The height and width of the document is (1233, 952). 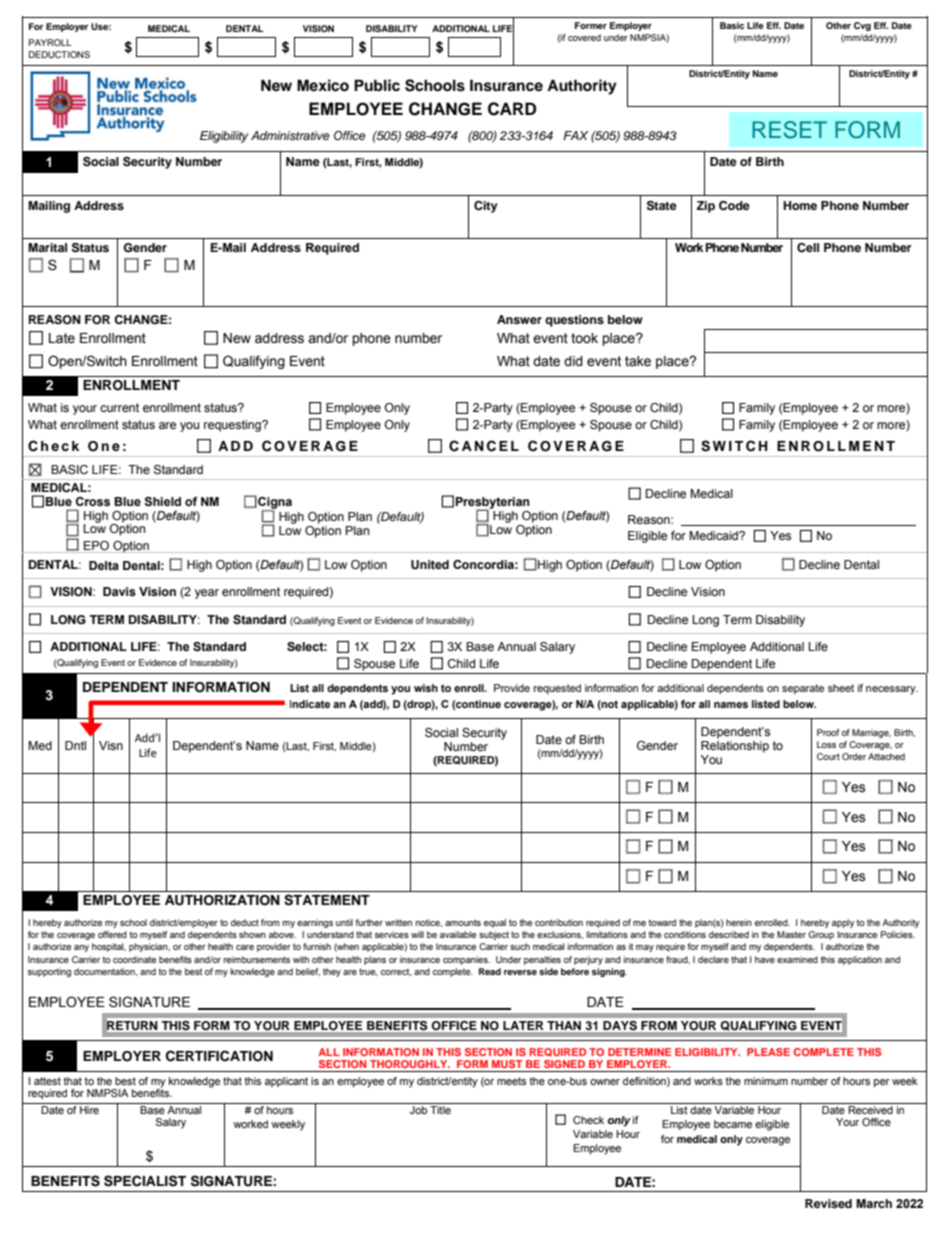 I want to click on amounts, so click(x=463, y=922).
